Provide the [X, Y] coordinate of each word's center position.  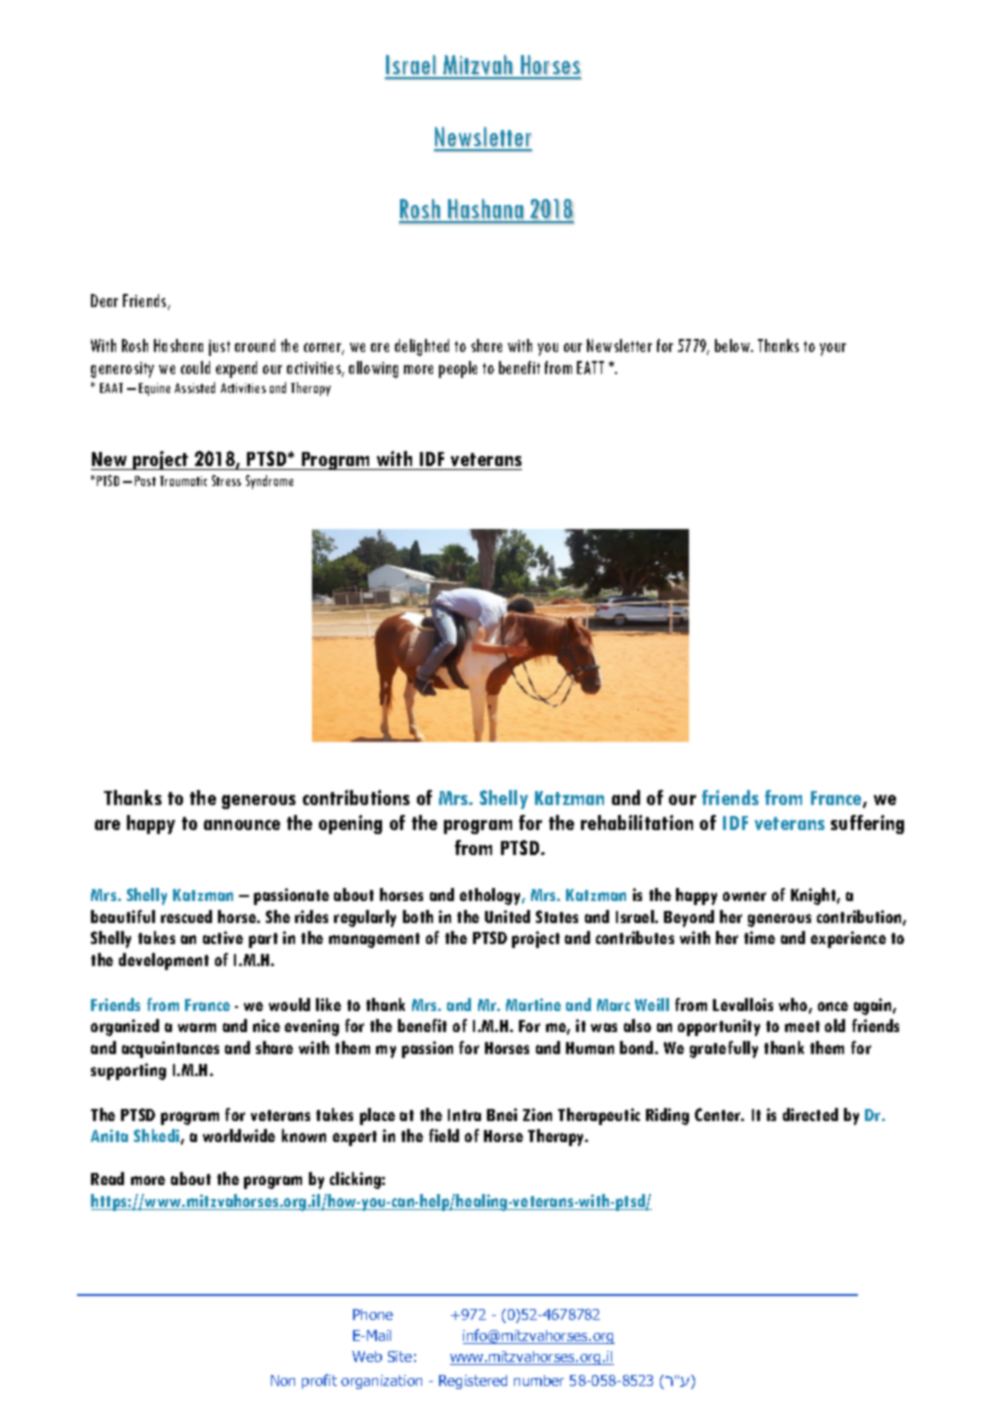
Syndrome [269, 482]
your [833, 349]
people [458, 369]
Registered [473, 1382]
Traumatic [183, 481]
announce [242, 825]
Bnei [502, 1114]
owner [744, 896]
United [507, 916]
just [219, 348]
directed [810, 1114]
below [733, 345]
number [539, 1380]
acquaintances [170, 1049]
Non [283, 1380]
